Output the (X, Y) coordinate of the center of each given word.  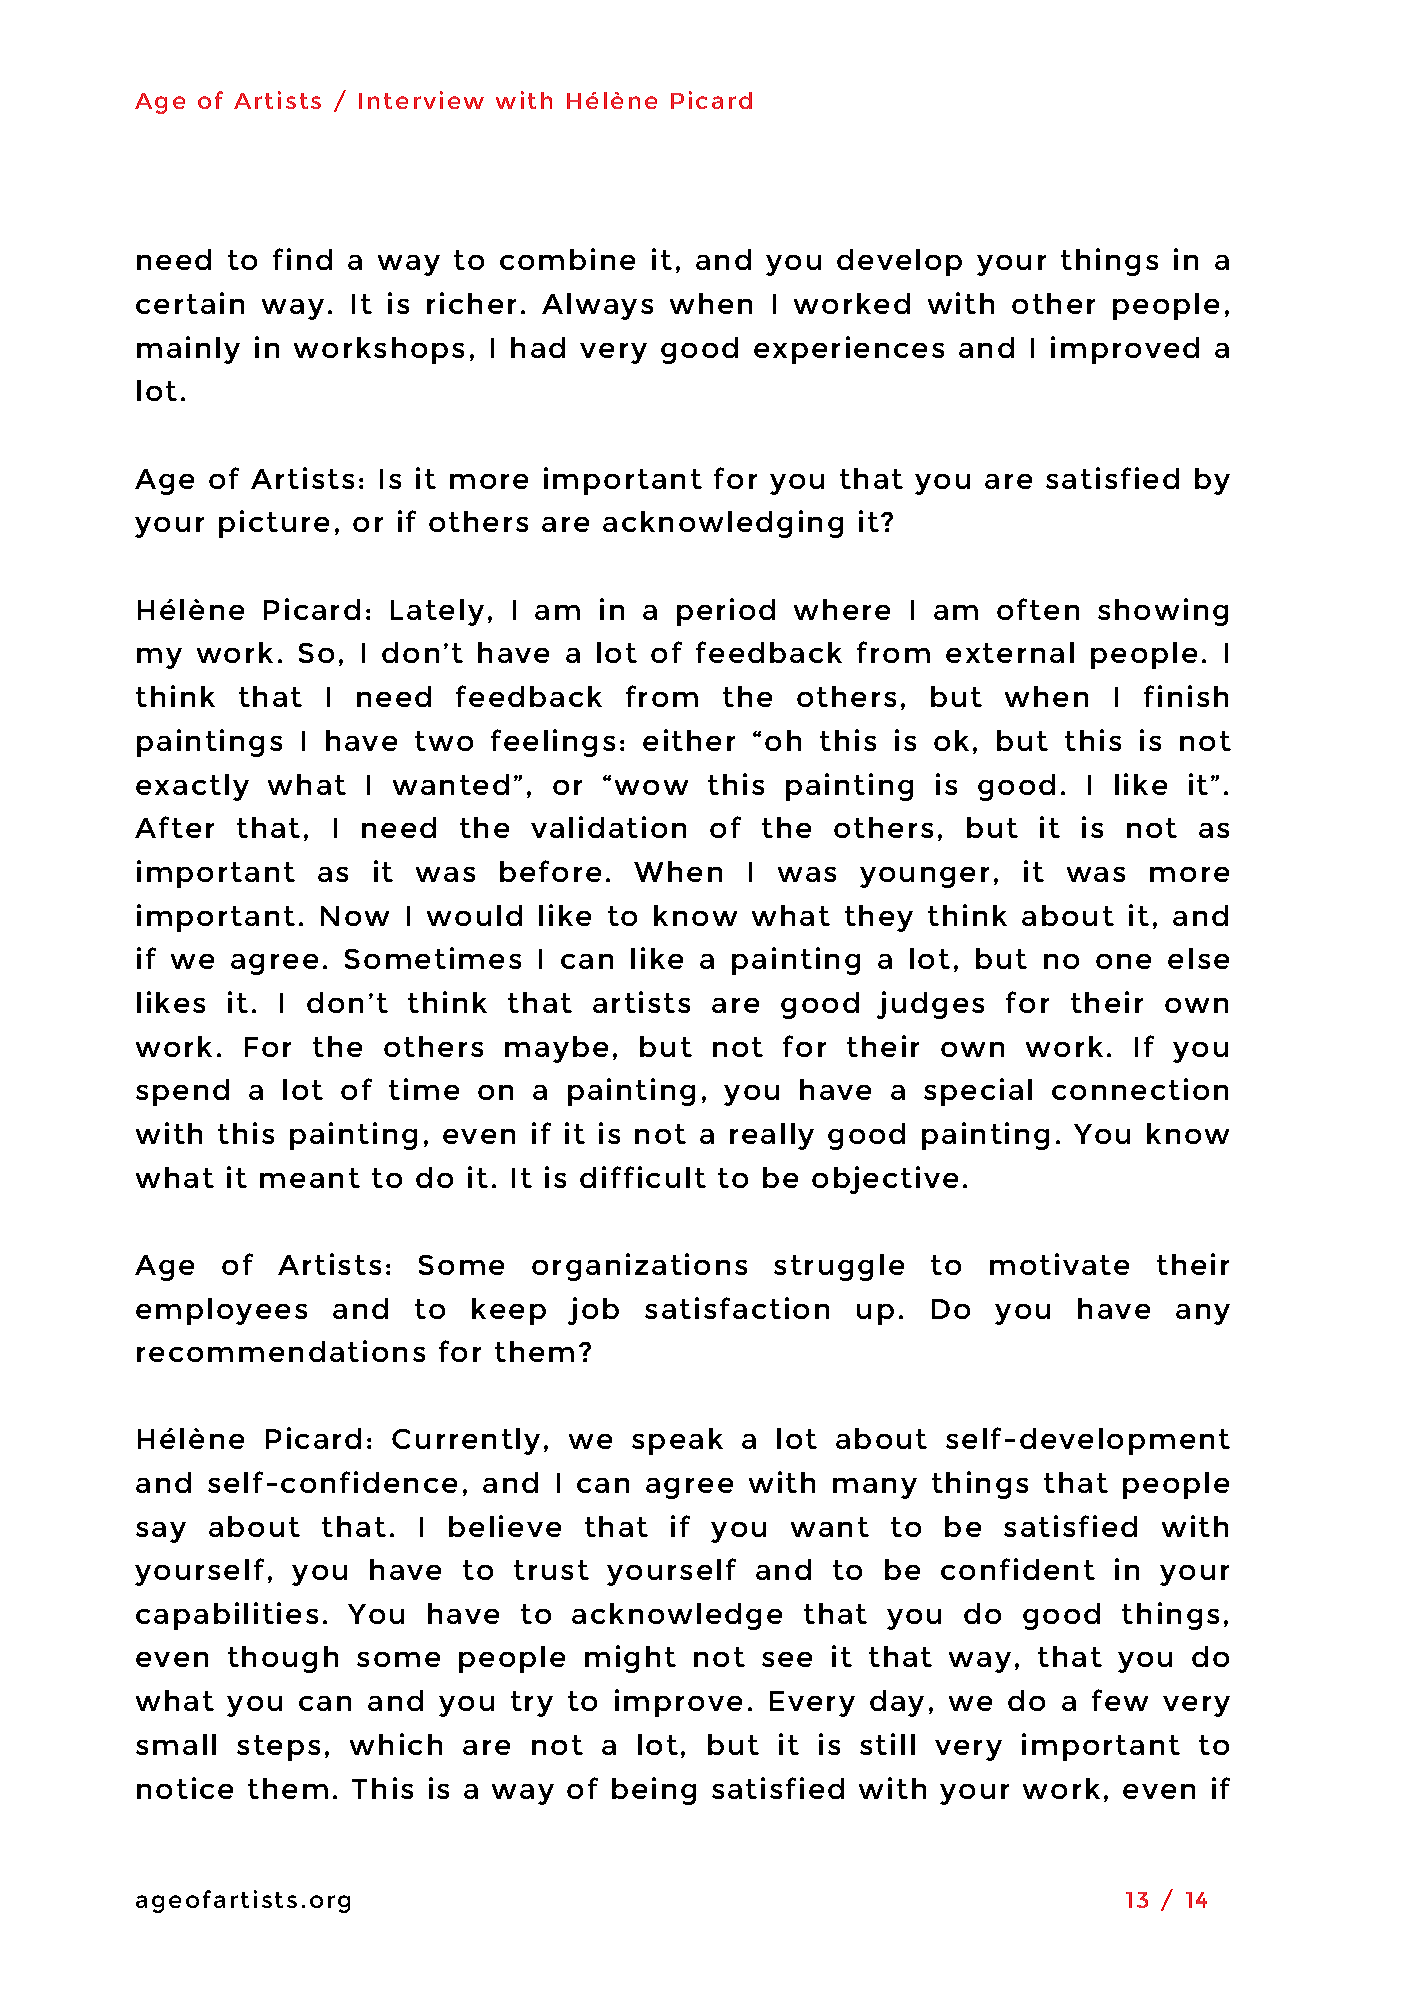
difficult (643, 1177)
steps (278, 1748)
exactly (192, 787)
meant (310, 1178)
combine (567, 259)
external (1010, 652)
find (302, 259)
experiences (849, 350)
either (689, 740)
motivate (1059, 1264)
